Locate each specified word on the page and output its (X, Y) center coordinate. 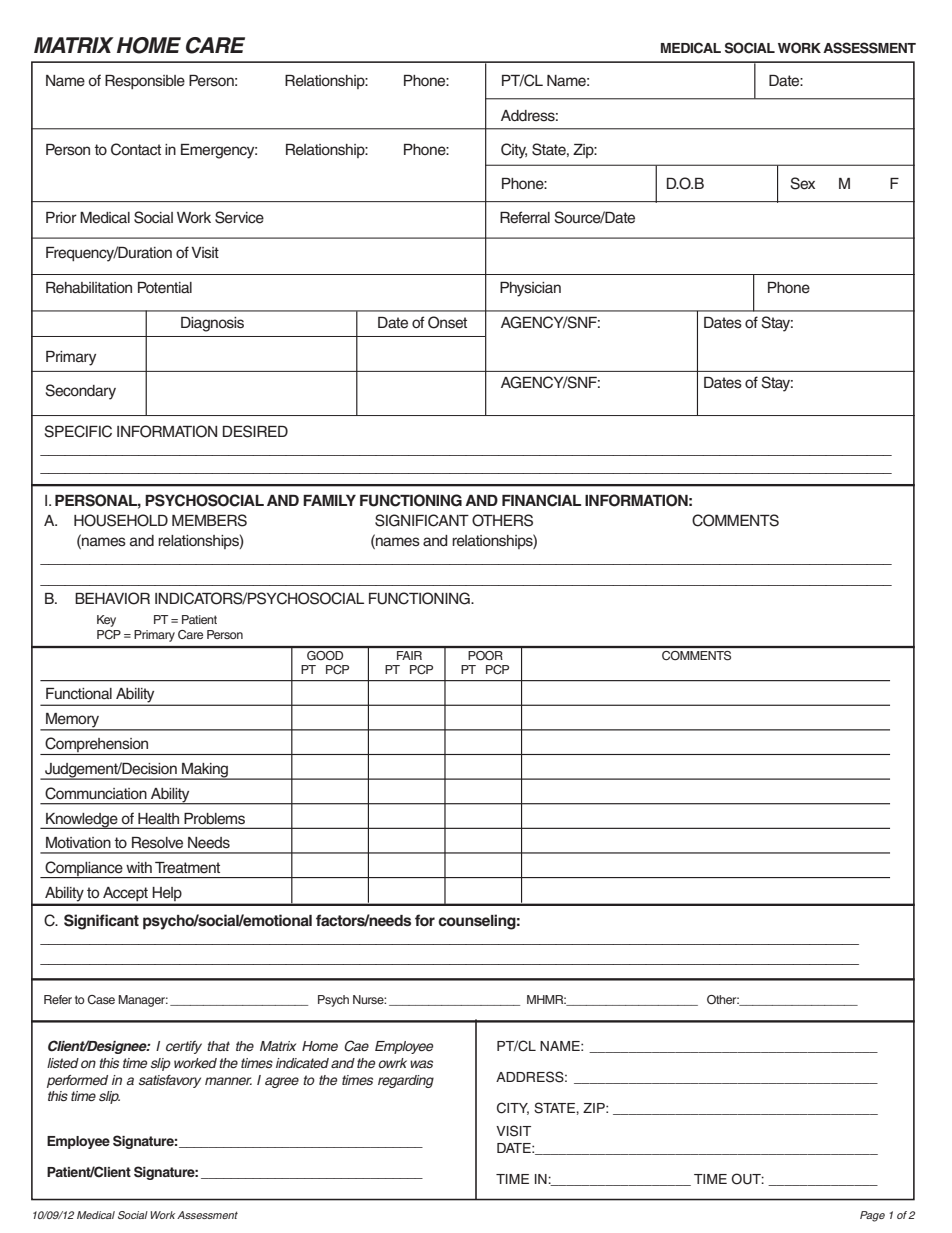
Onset (447, 322)
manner (228, 1081)
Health (158, 819)
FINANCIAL (541, 500)
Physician (530, 289)
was (421, 1064)
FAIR (409, 655)
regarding (406, 1081)
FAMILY (329, 500)
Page (872, 1216)
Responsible (145, 82)
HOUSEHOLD (121, 520)
